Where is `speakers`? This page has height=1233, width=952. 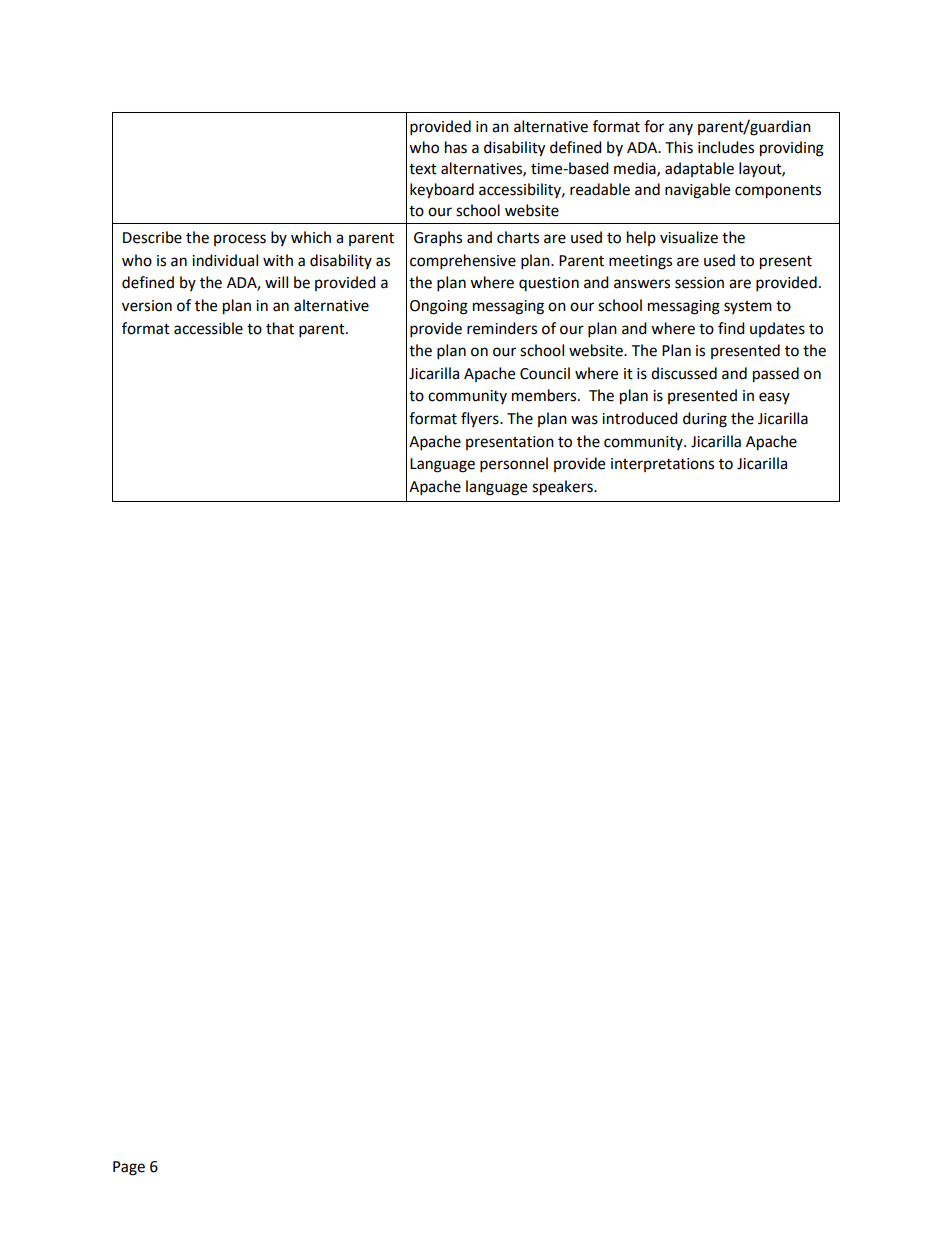
speakers is located at coordinates (563, 488).
